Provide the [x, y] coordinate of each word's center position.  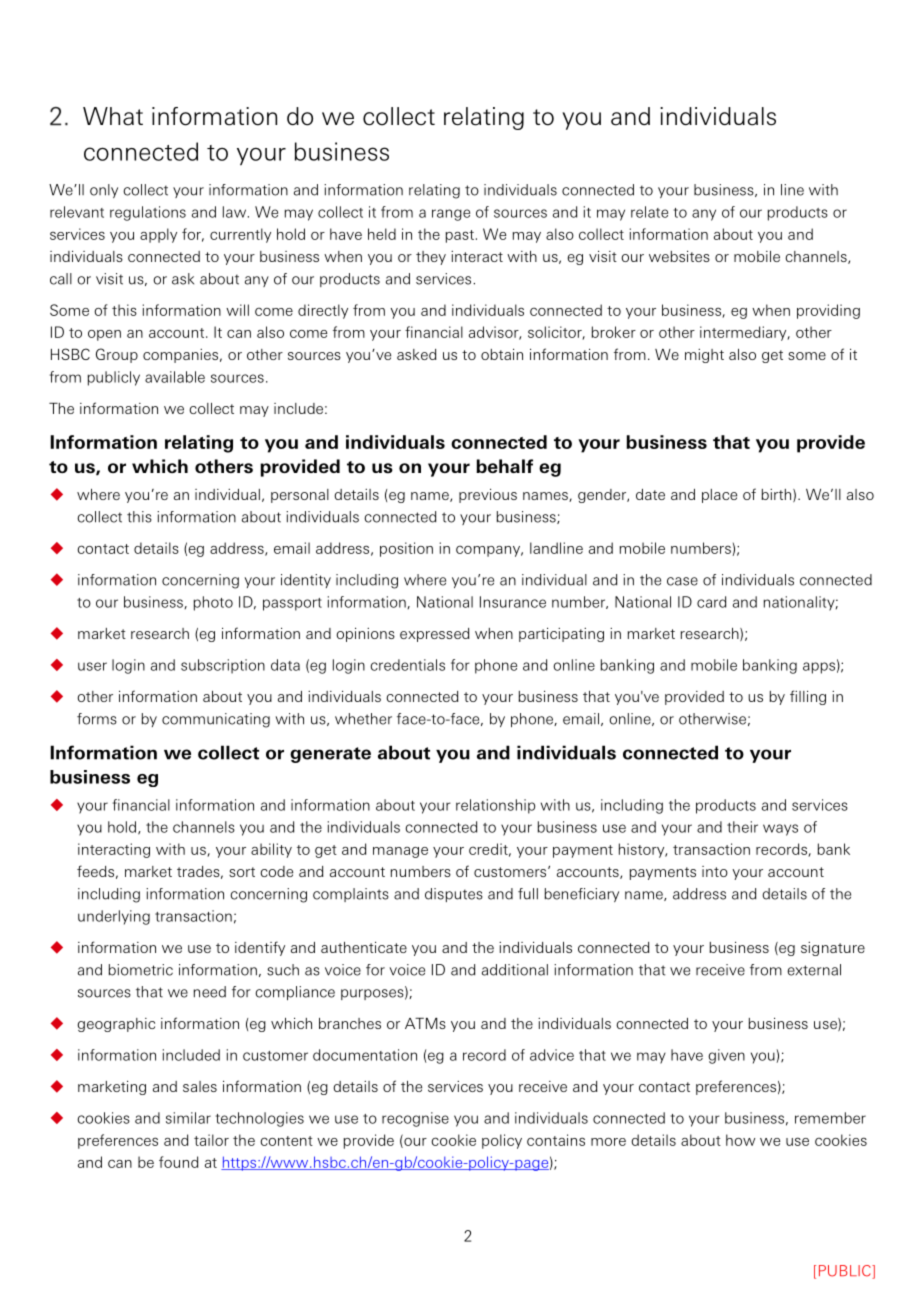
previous [488, 496]
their [742, 827]
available [175, 377]
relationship [495, 806]
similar [188, 1118]
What [113, 116]
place [719, 496]
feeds [95, 871]
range [451, 215]
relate [649, 212]
